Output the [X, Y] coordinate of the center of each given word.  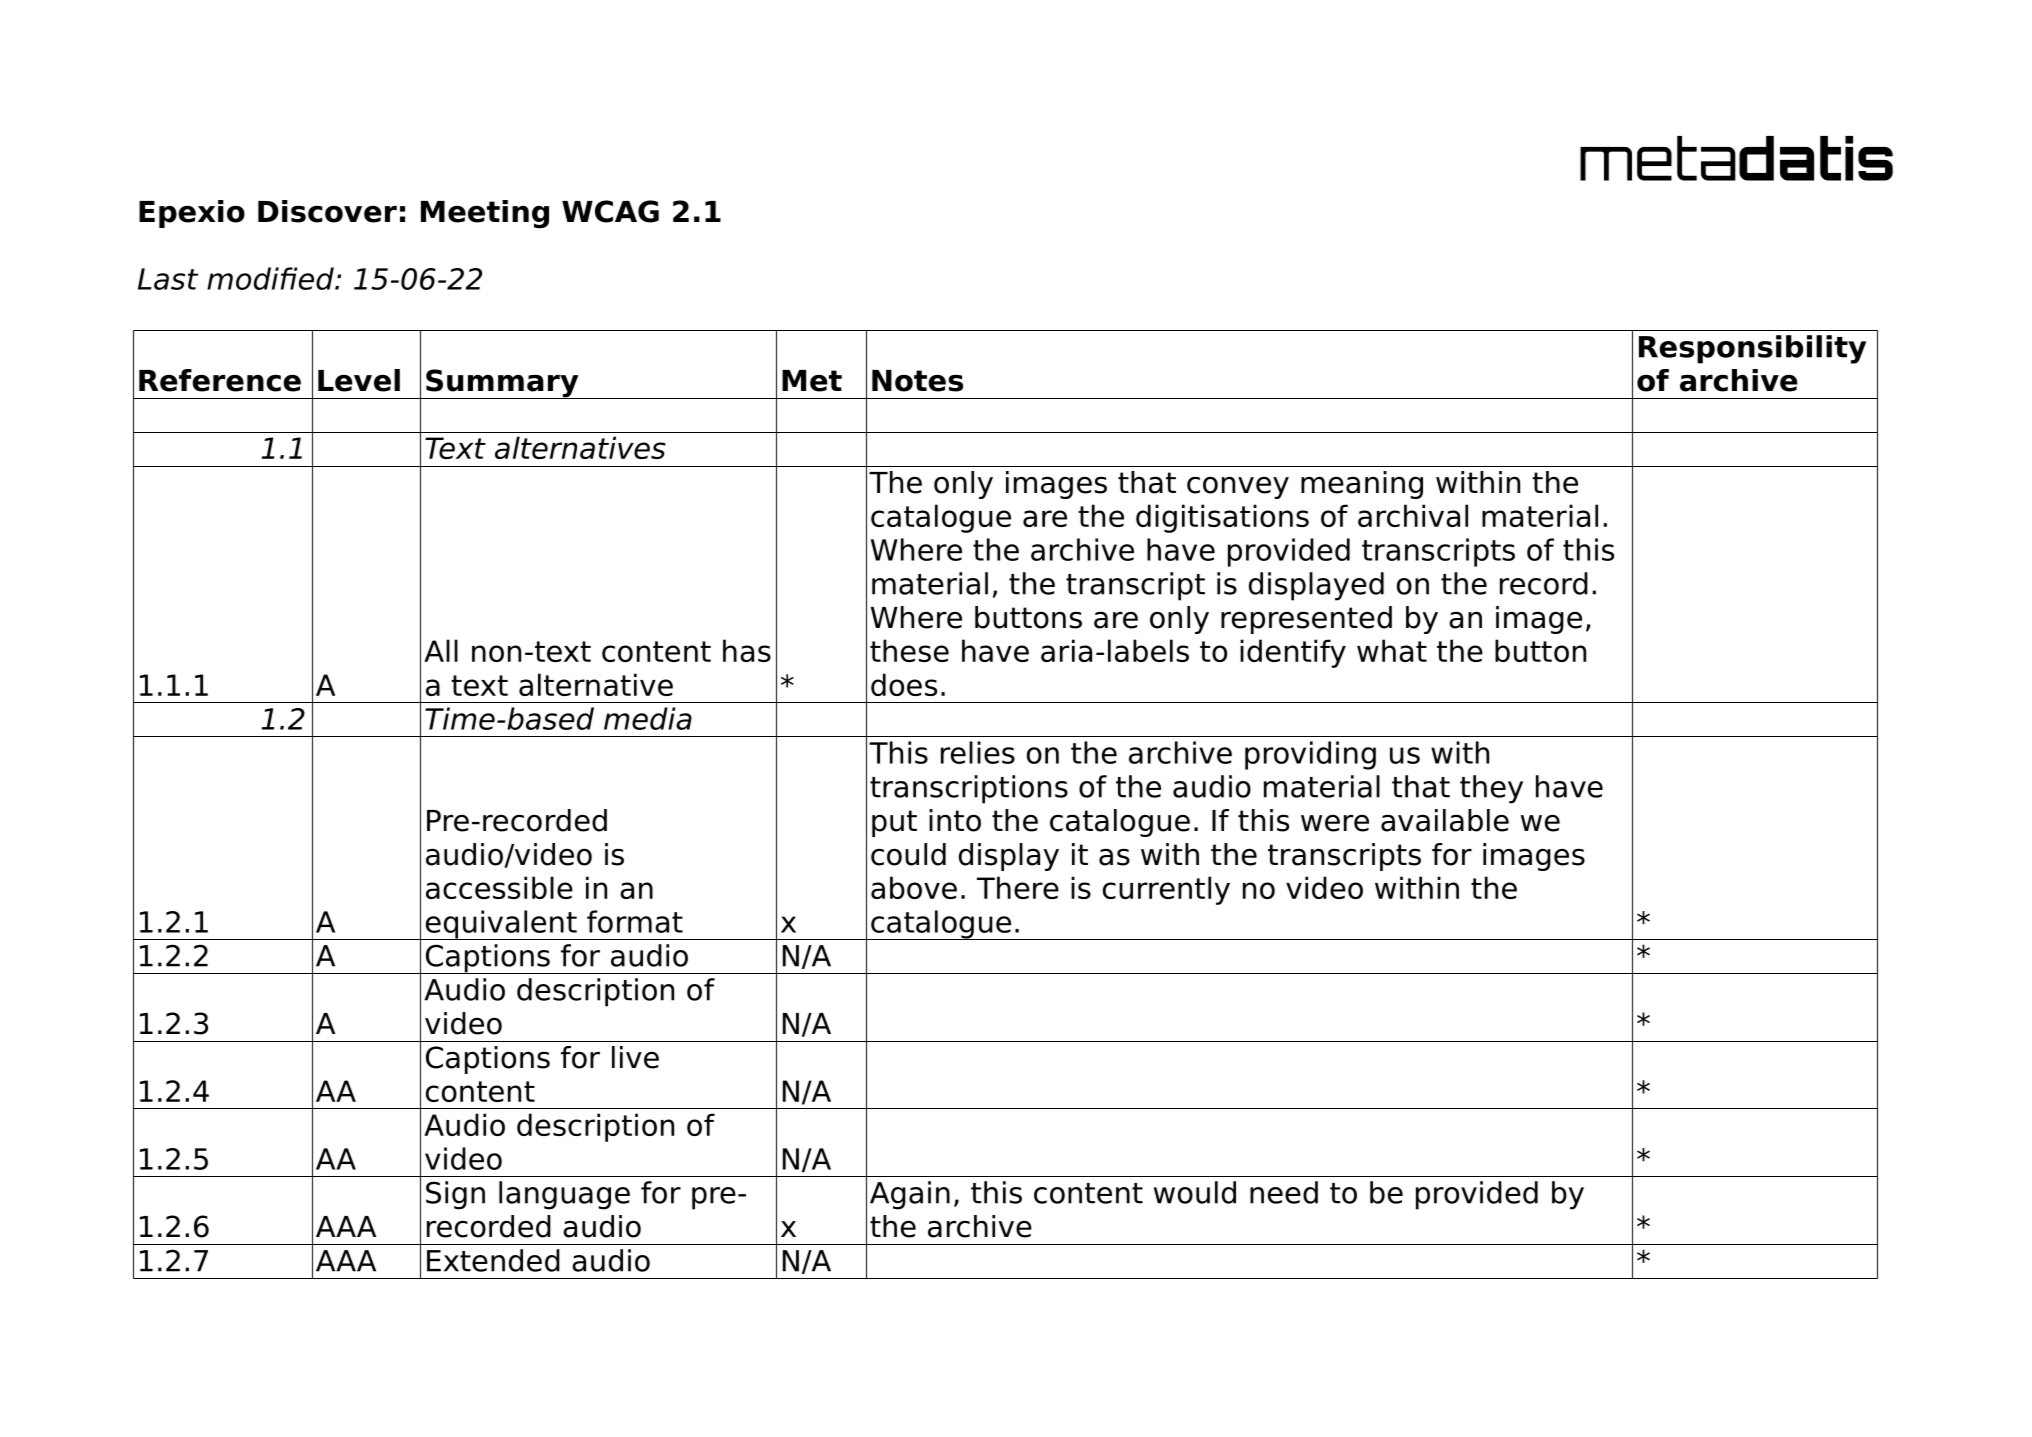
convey [1238, 487]
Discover [327, 211]
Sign [455, 1195]
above [914, 887]
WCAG [610, 211]
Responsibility [1752, 349]
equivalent [501, 925]
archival [1413, 515]
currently [1166, 890]
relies [978, 752]
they [1491, 789]
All [441, 650]
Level [359, 380]
